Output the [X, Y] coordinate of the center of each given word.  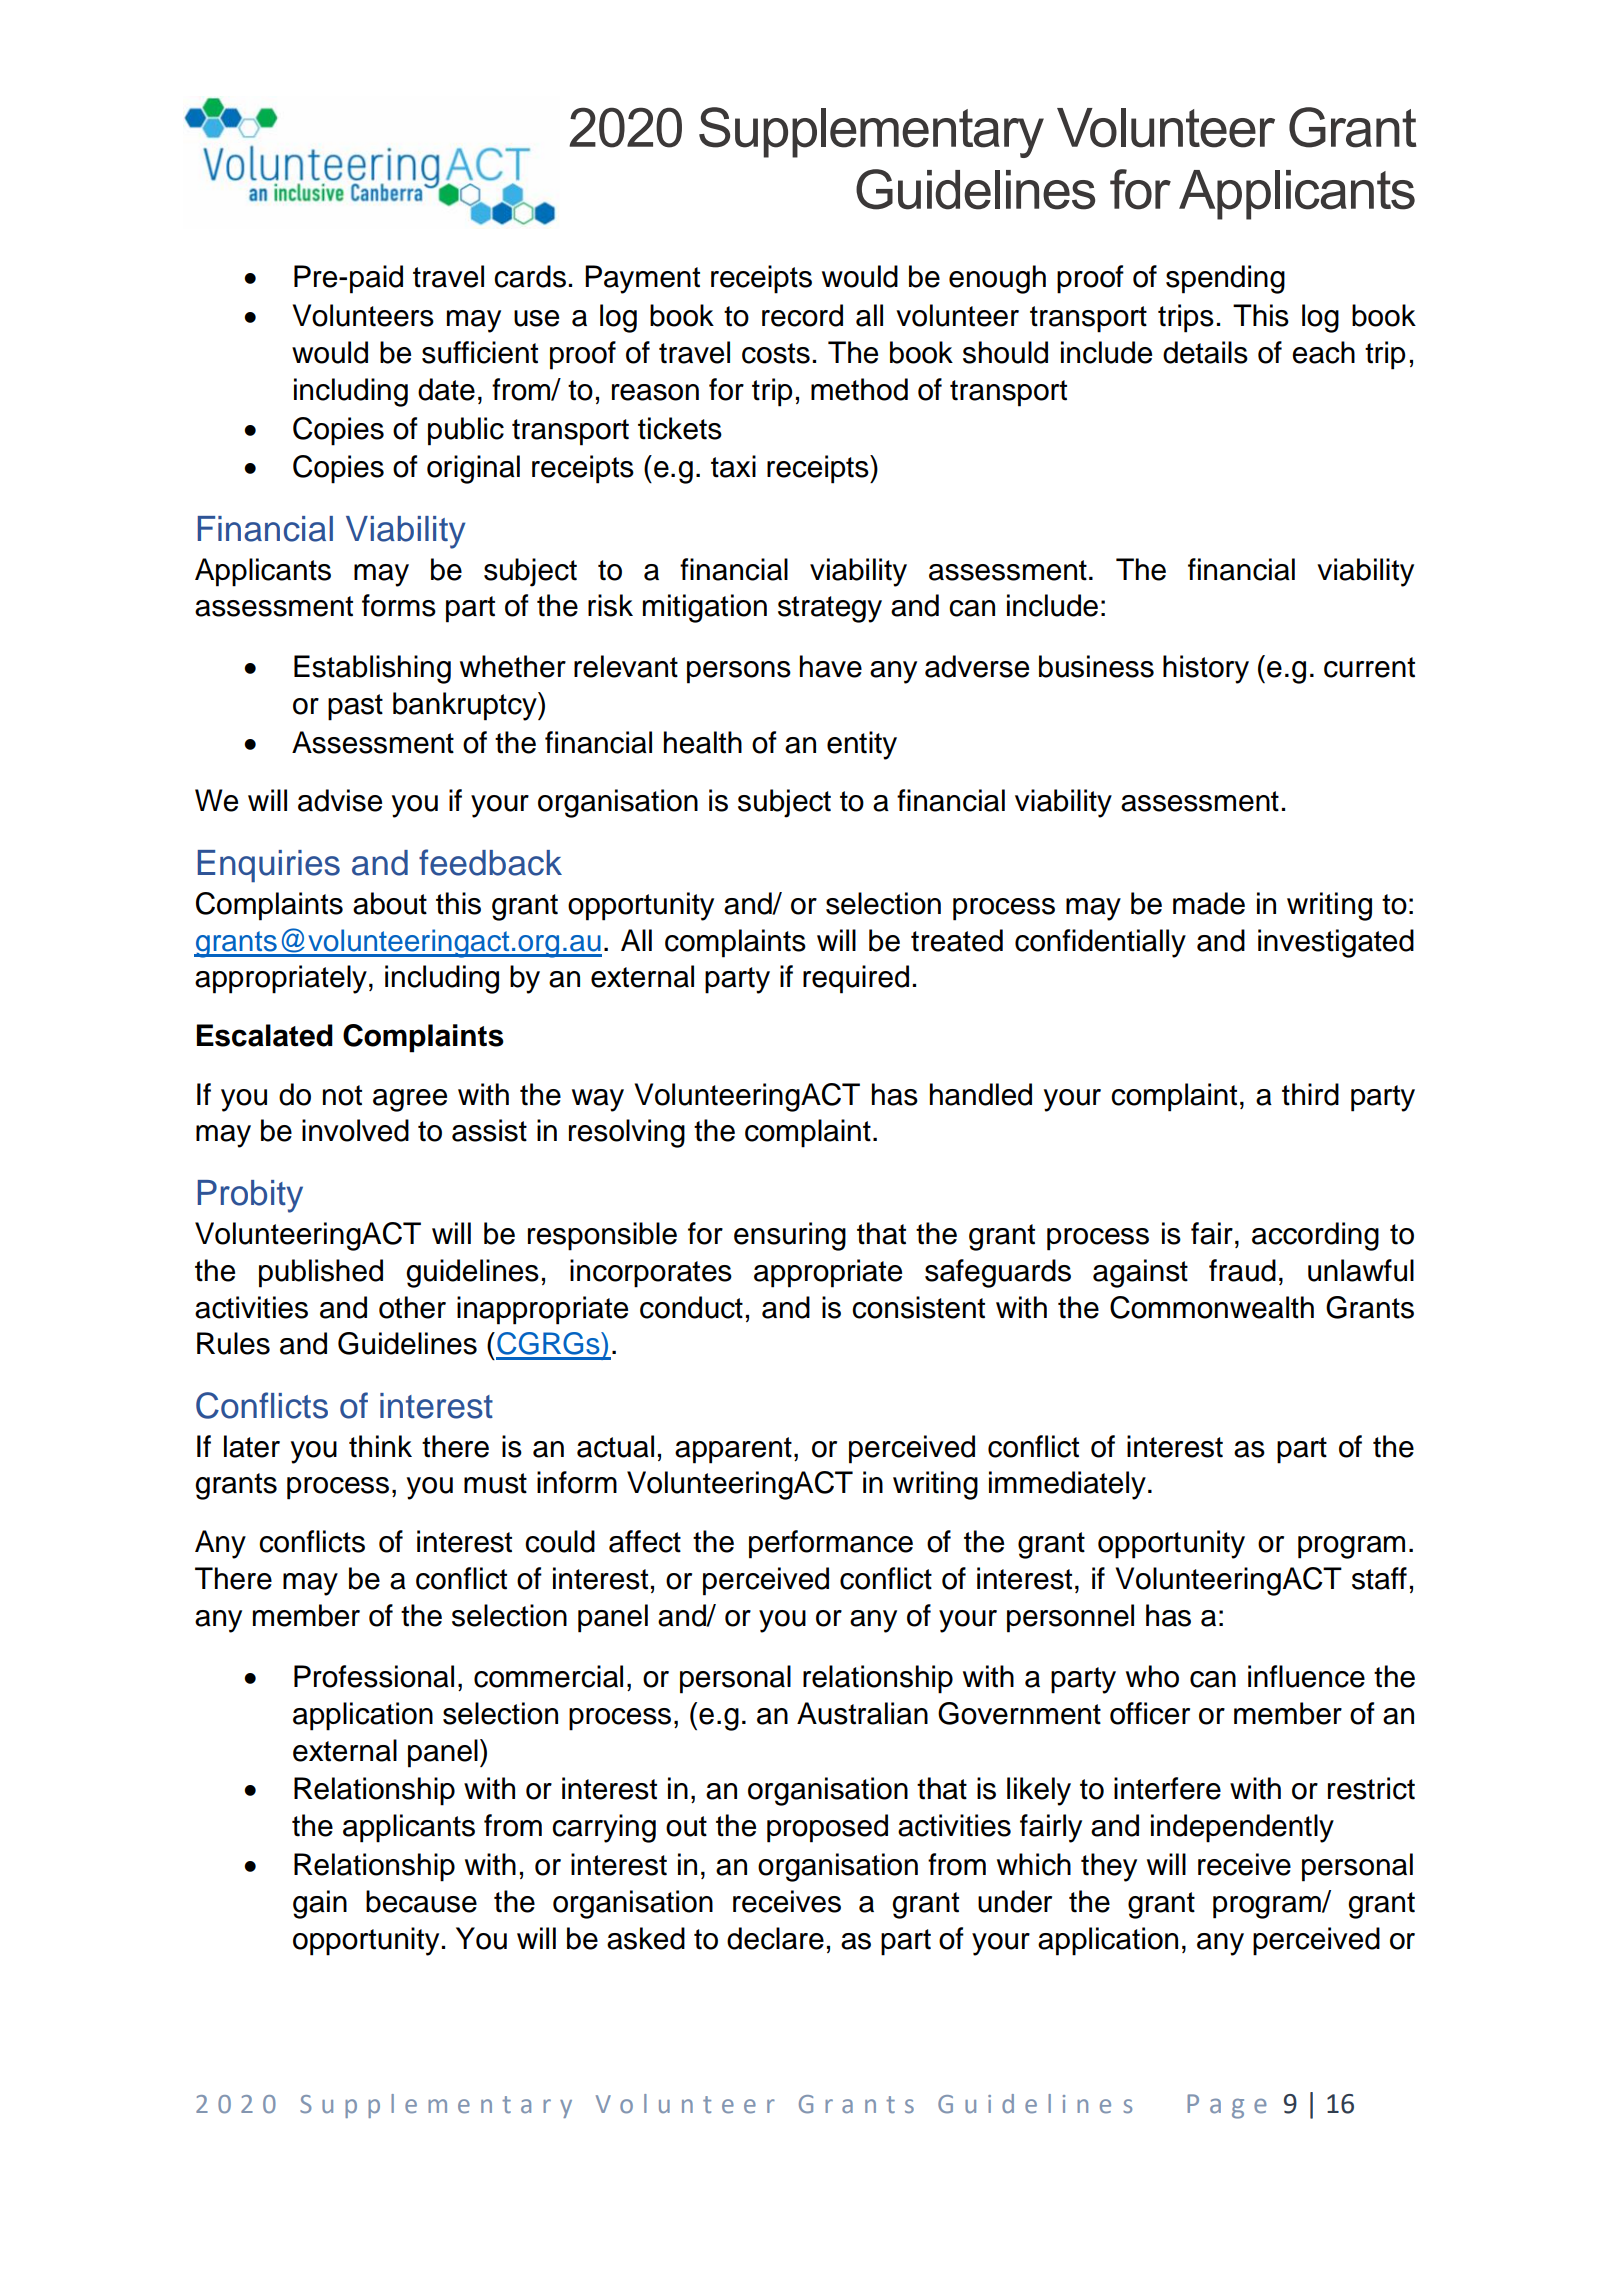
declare [775, 1938]
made [1209, 903]
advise [340, 800]
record [802, 315]
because [421, 1901]
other [412, 1307]
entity [862, 745]
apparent [733, 1450]
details [1205, 352]
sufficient [480, 352]
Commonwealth [1212, 1307]
